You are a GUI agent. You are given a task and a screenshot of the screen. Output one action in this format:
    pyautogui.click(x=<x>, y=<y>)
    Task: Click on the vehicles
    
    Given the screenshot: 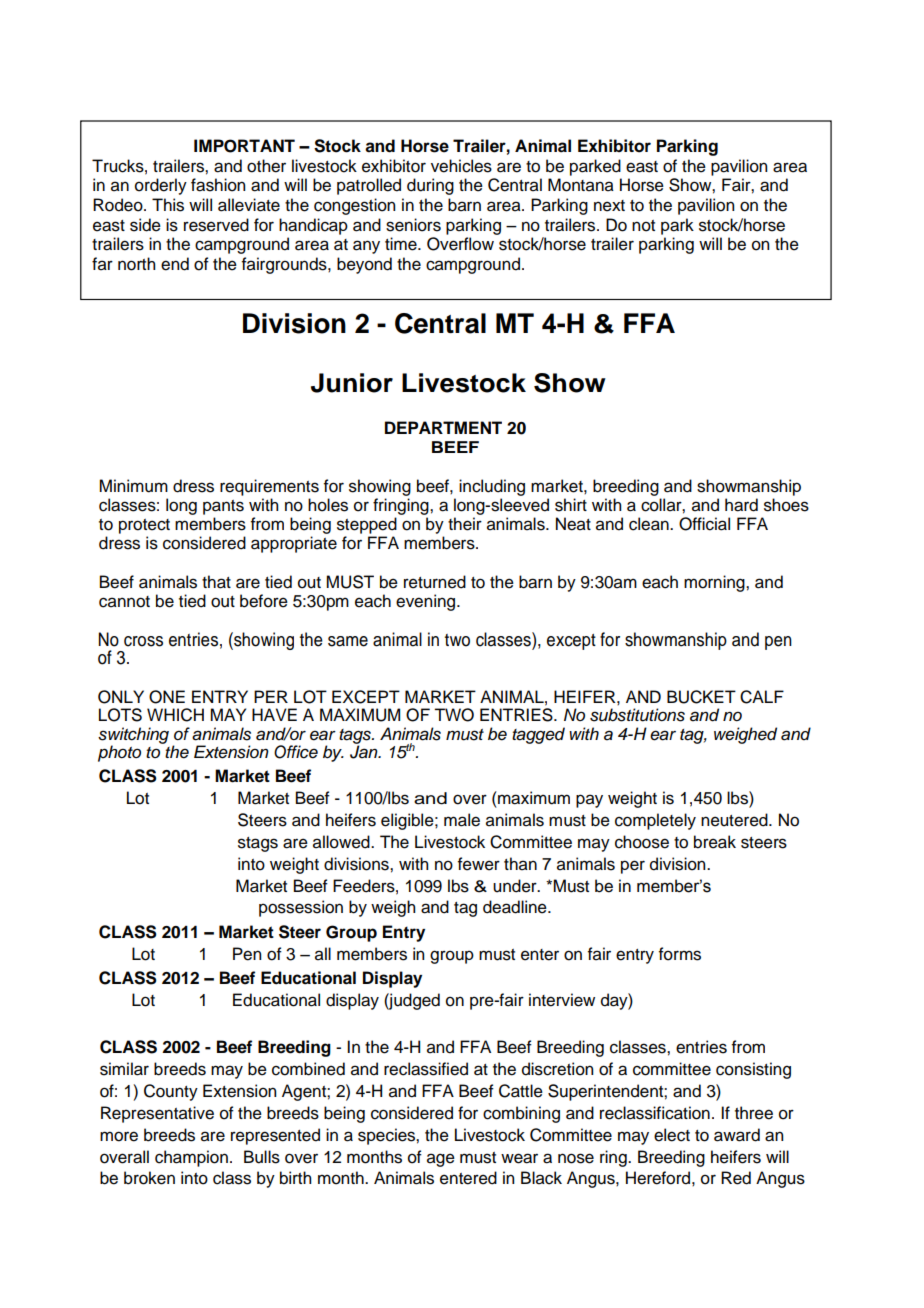 What is the action you would take?
    pyautogui.click(x=461, y=166)
